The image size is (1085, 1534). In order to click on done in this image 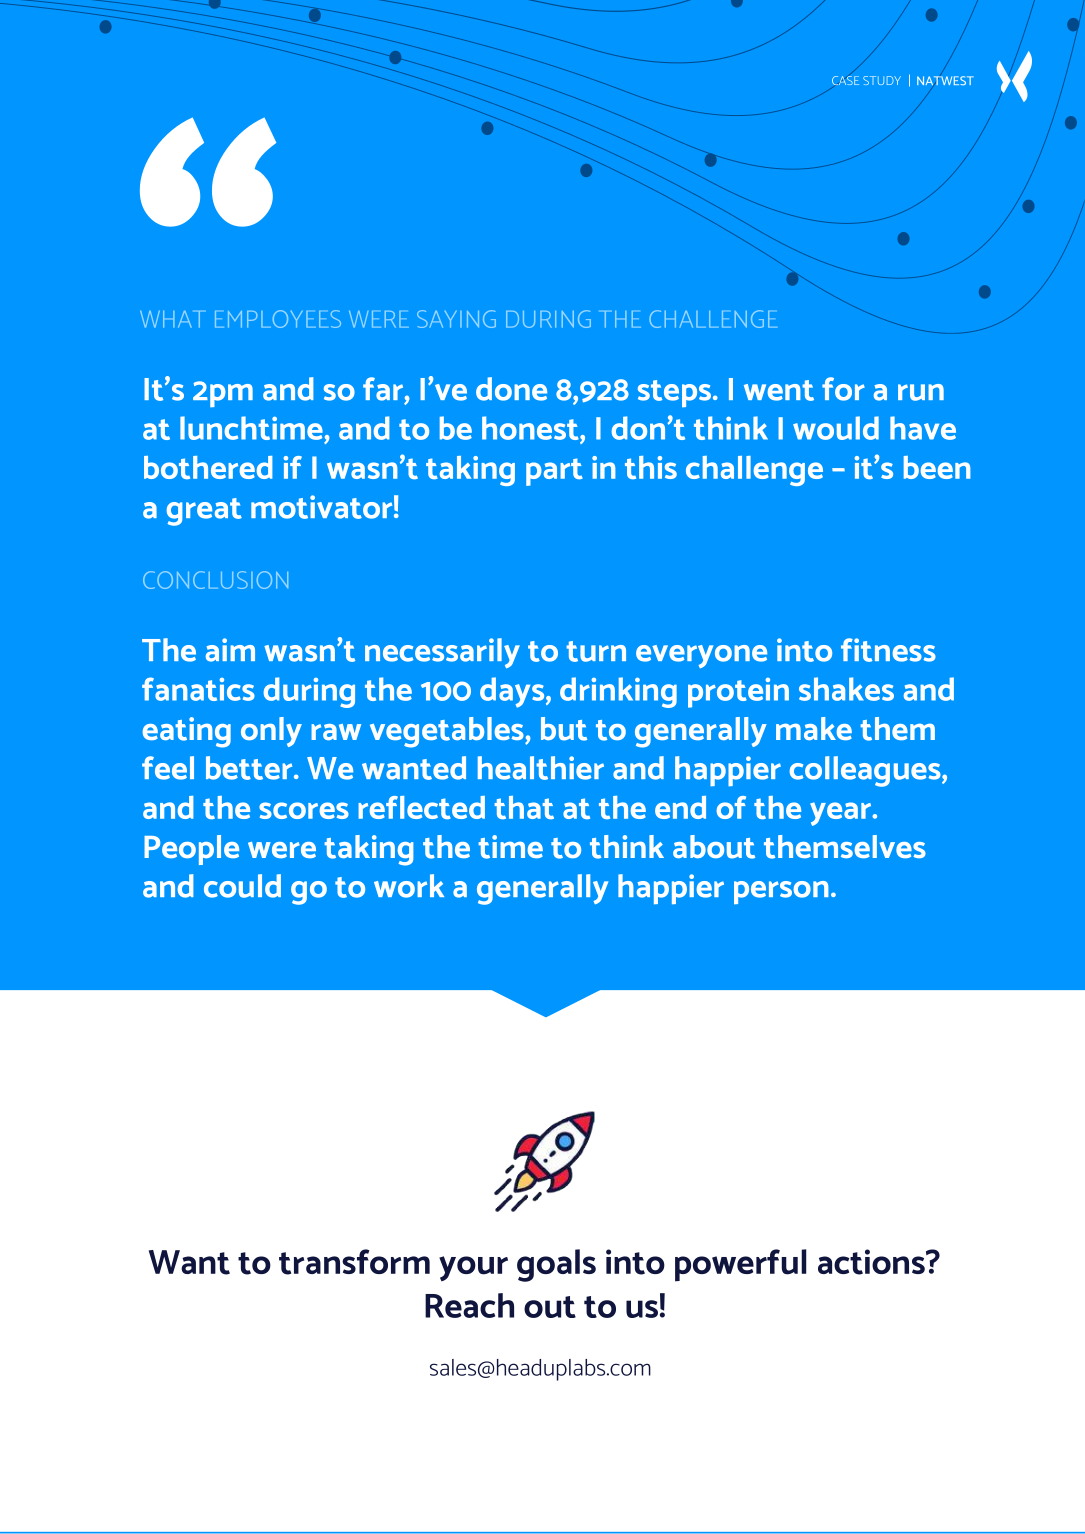, I will do `click(511, 389)`.
